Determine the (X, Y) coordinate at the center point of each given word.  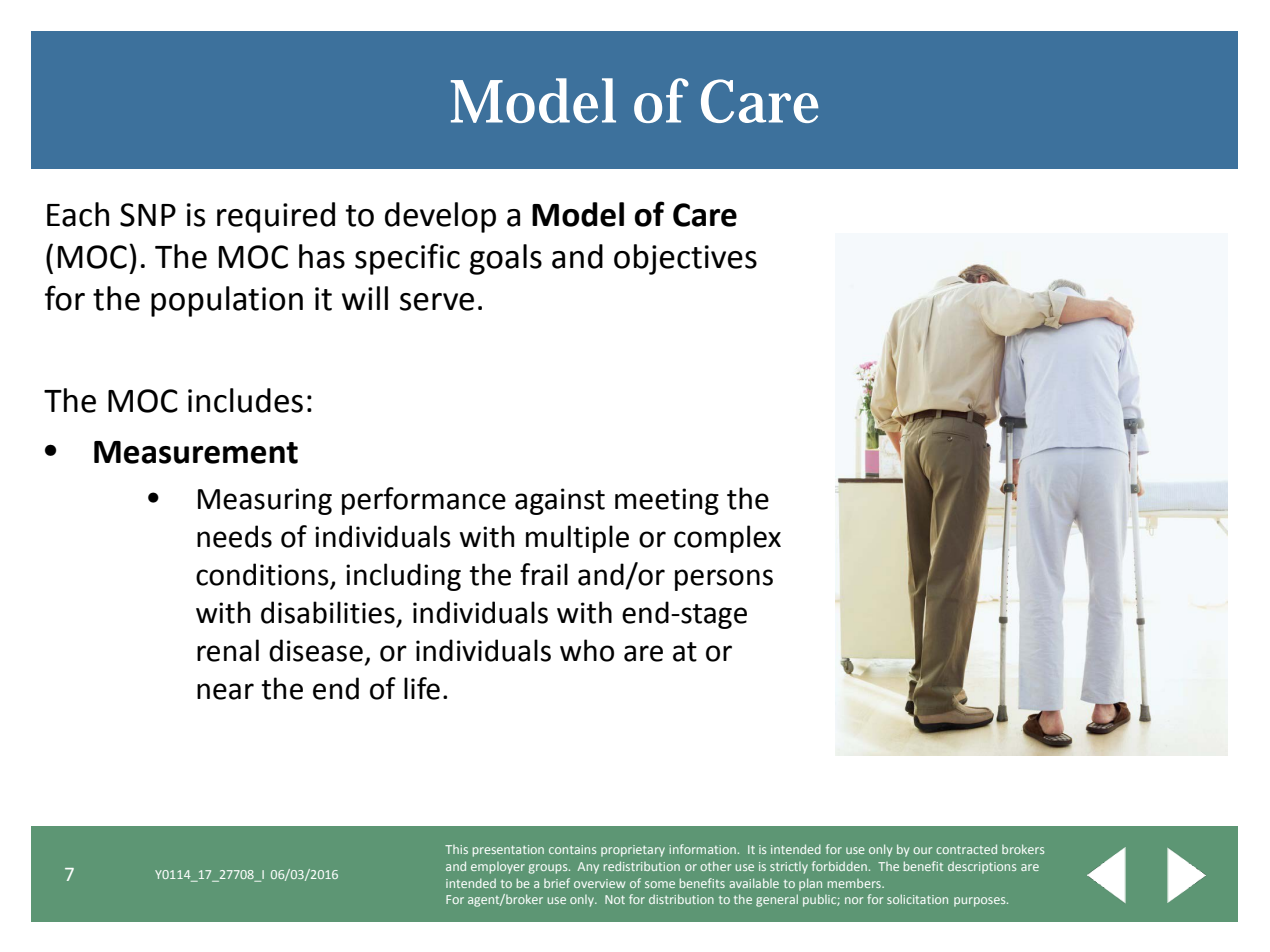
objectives (685, 259)
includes (245, 400)
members (855, 883)
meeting (667, 501)
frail (544, 574)
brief (557, 883)
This (456, 849)
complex (727, 539)
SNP (148, 215)
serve (437, 302)
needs (234, 536)
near (225, 691)
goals (506, 259)
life (422, 688)
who (587, 650)
